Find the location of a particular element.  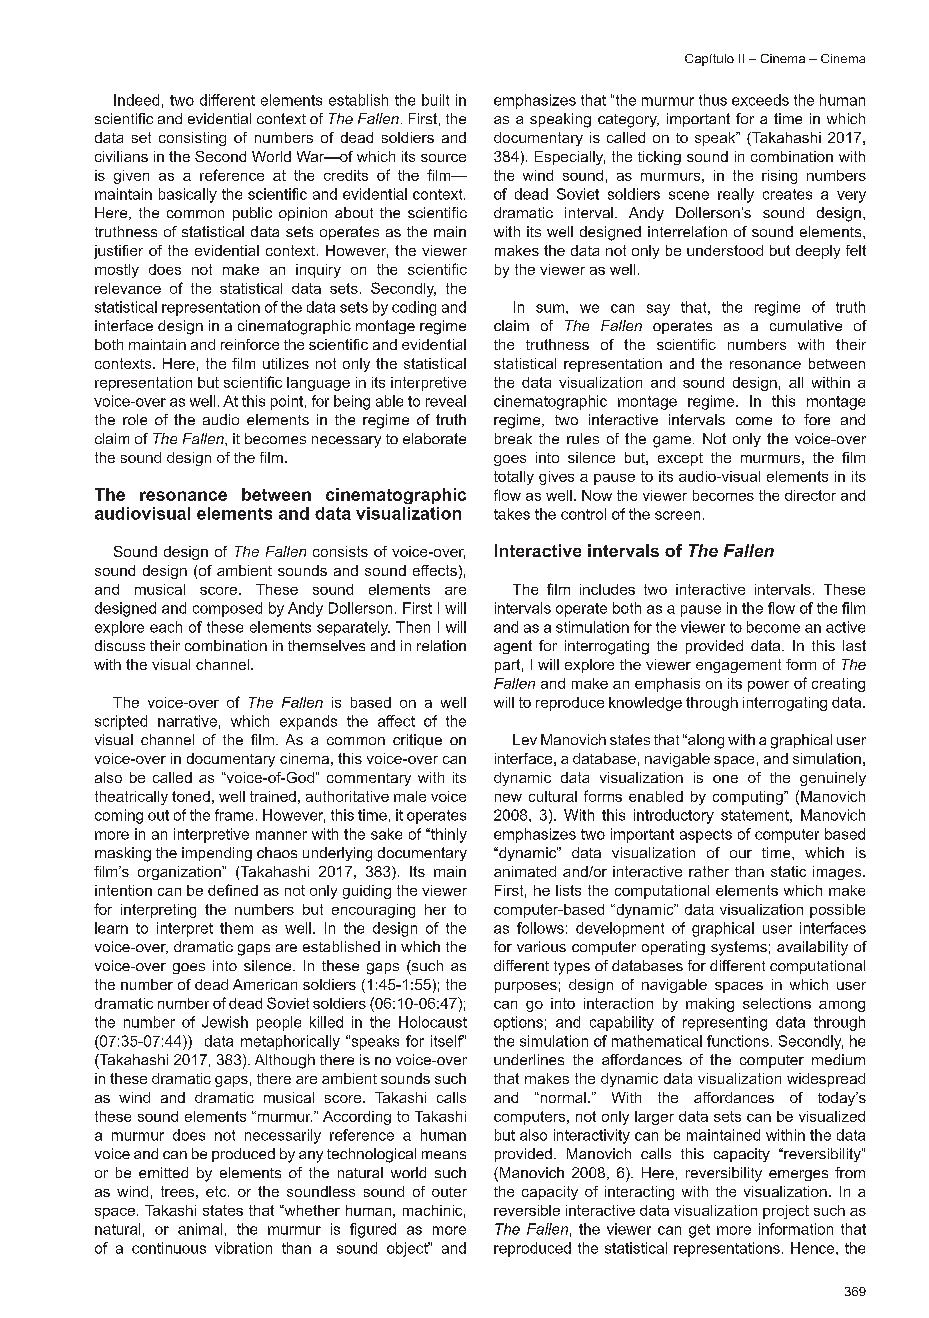

exceeds is located at coordinates (760, 100).
